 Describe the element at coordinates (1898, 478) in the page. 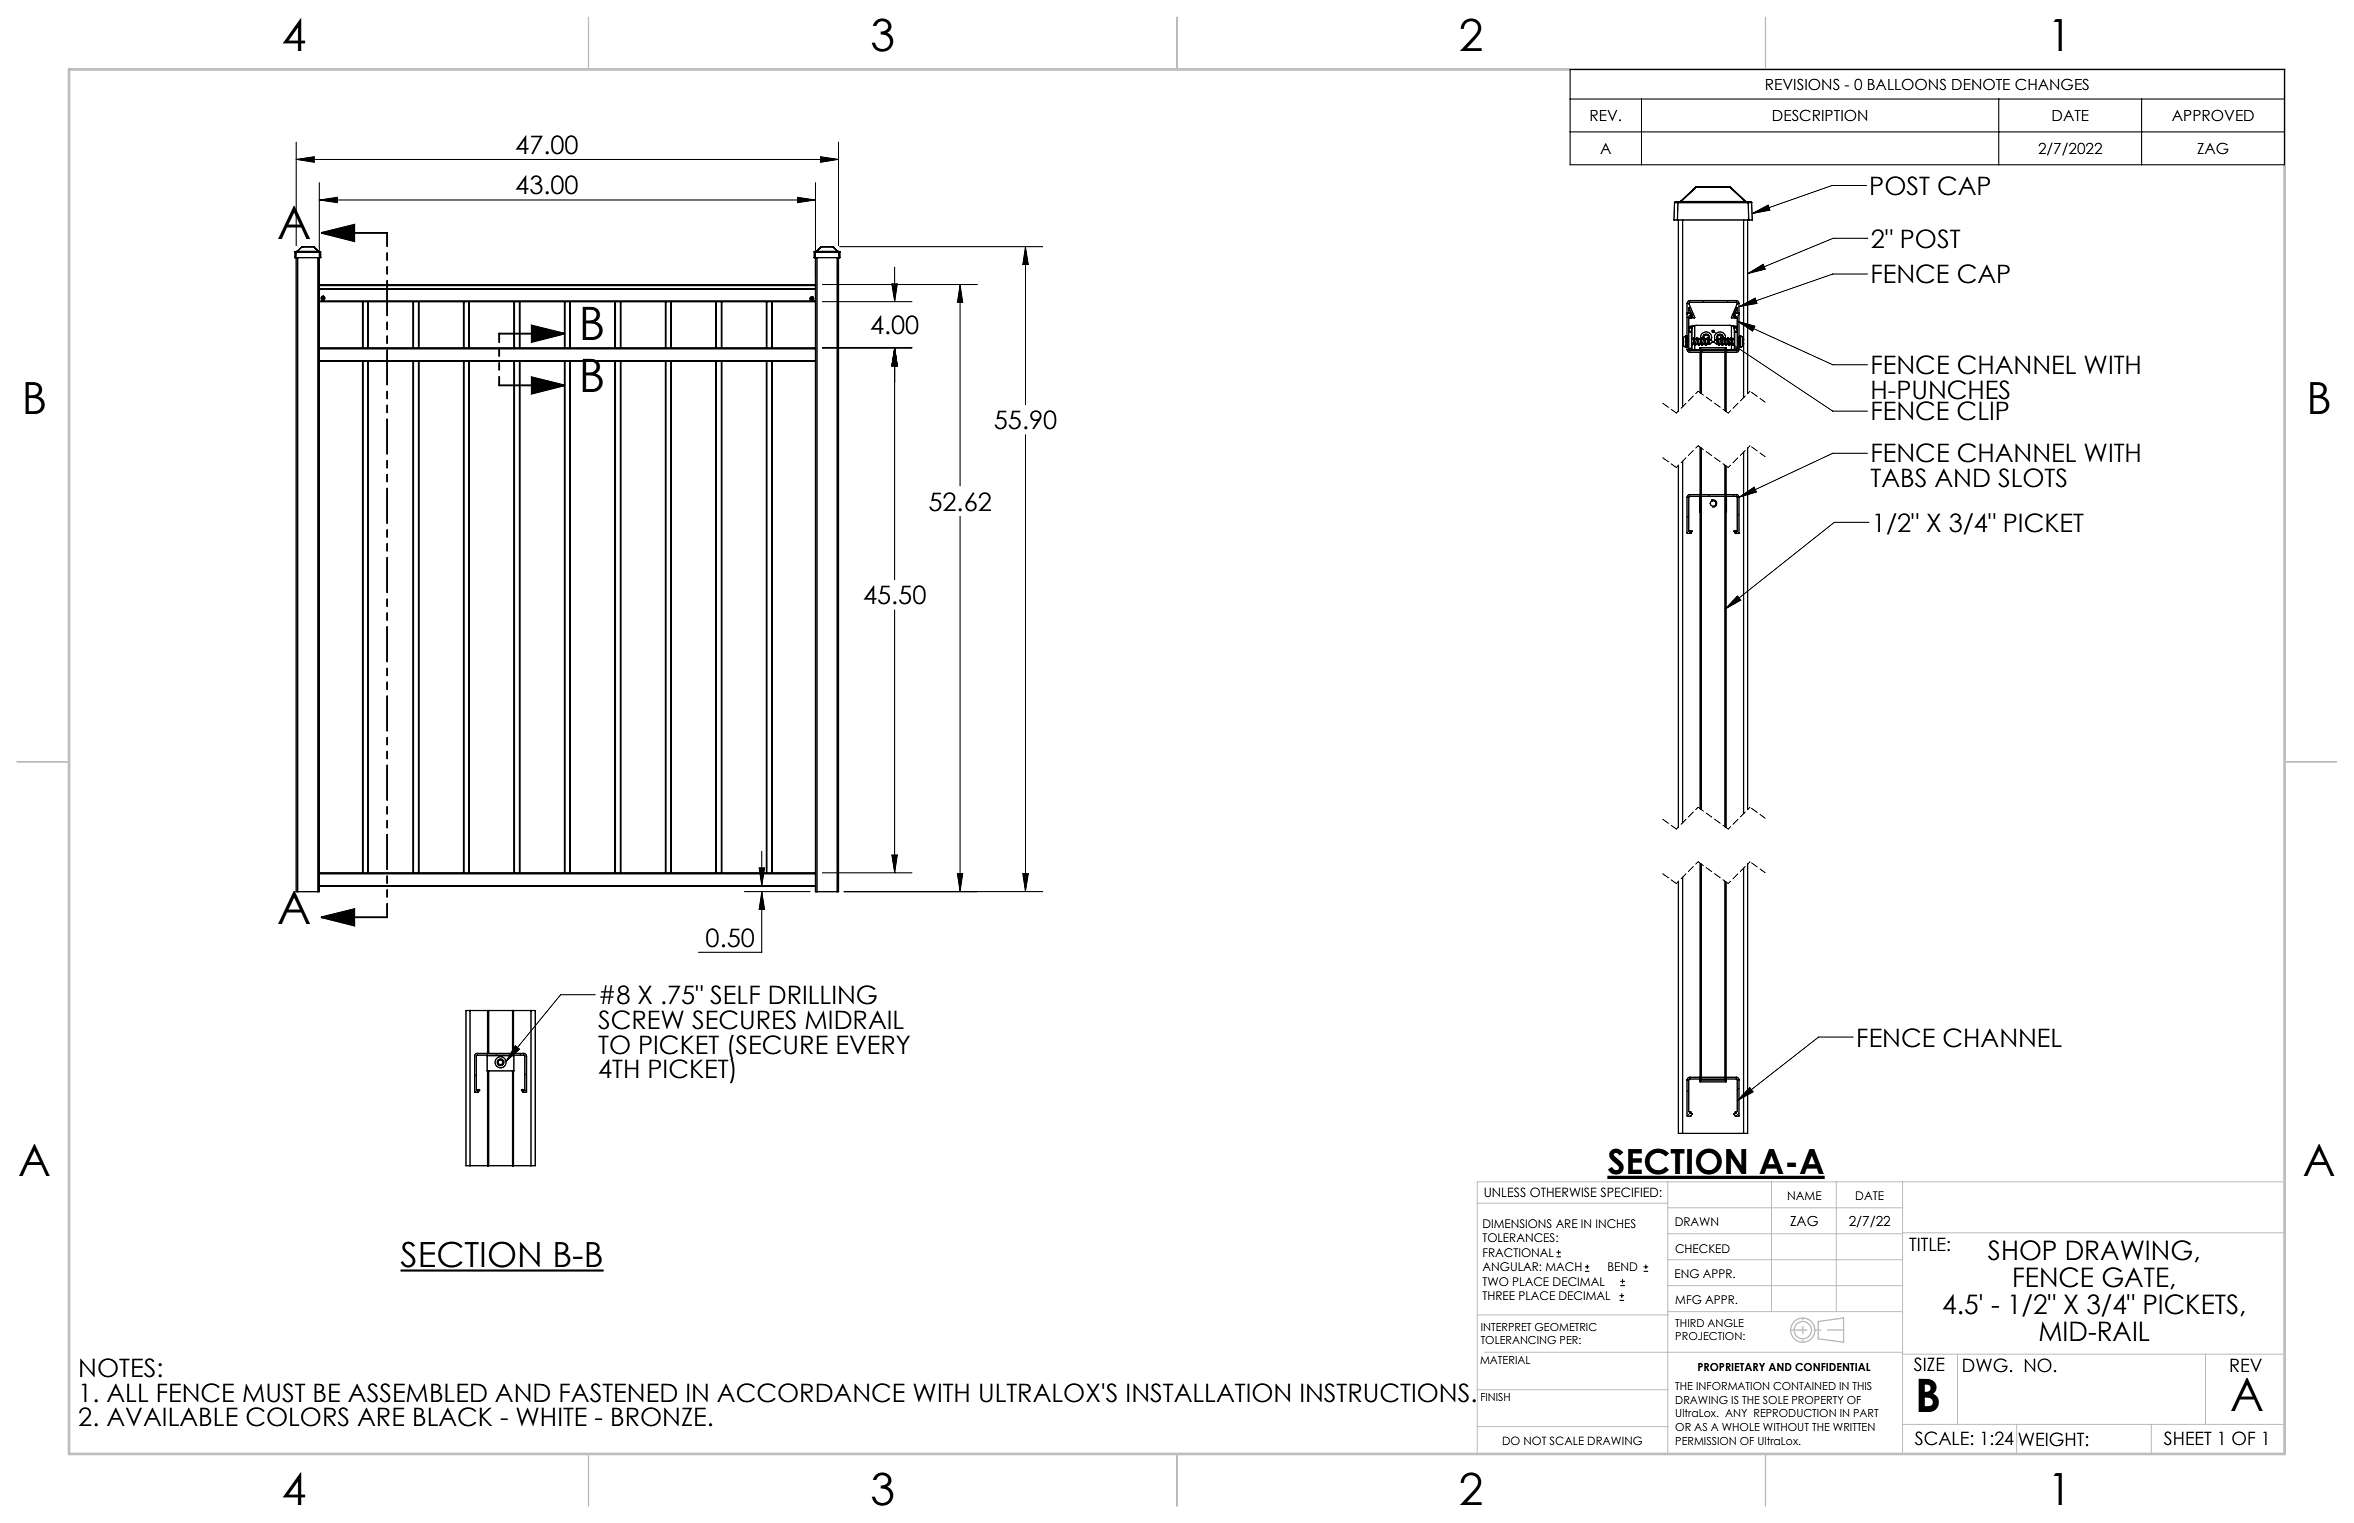

I see `TABS` at that location.
